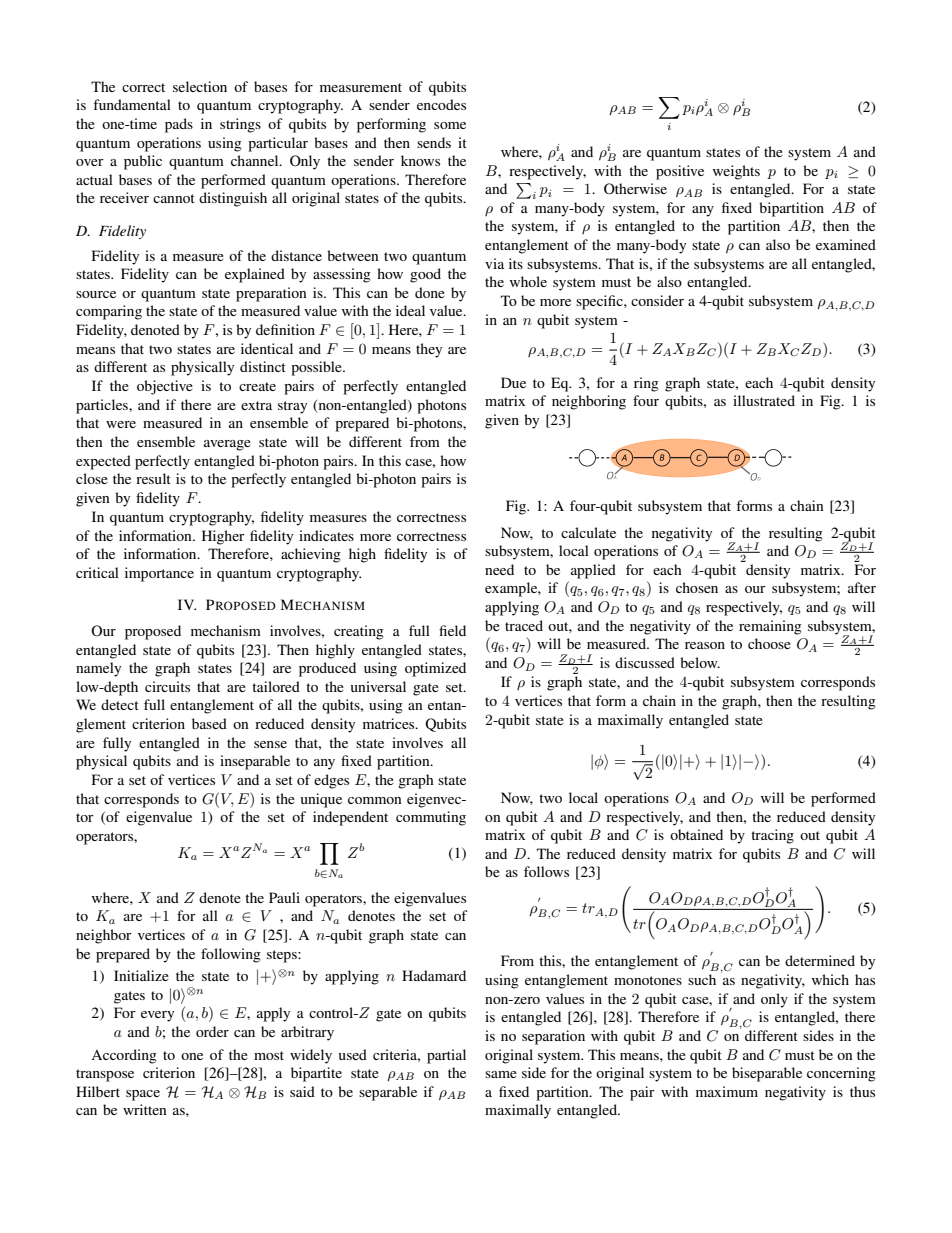 The width and height of the screenshot is (952, 1233). What do you see at coordinates (772, 836) in the screenshot?
I see `tracing` at bounding box center [772, 836].
